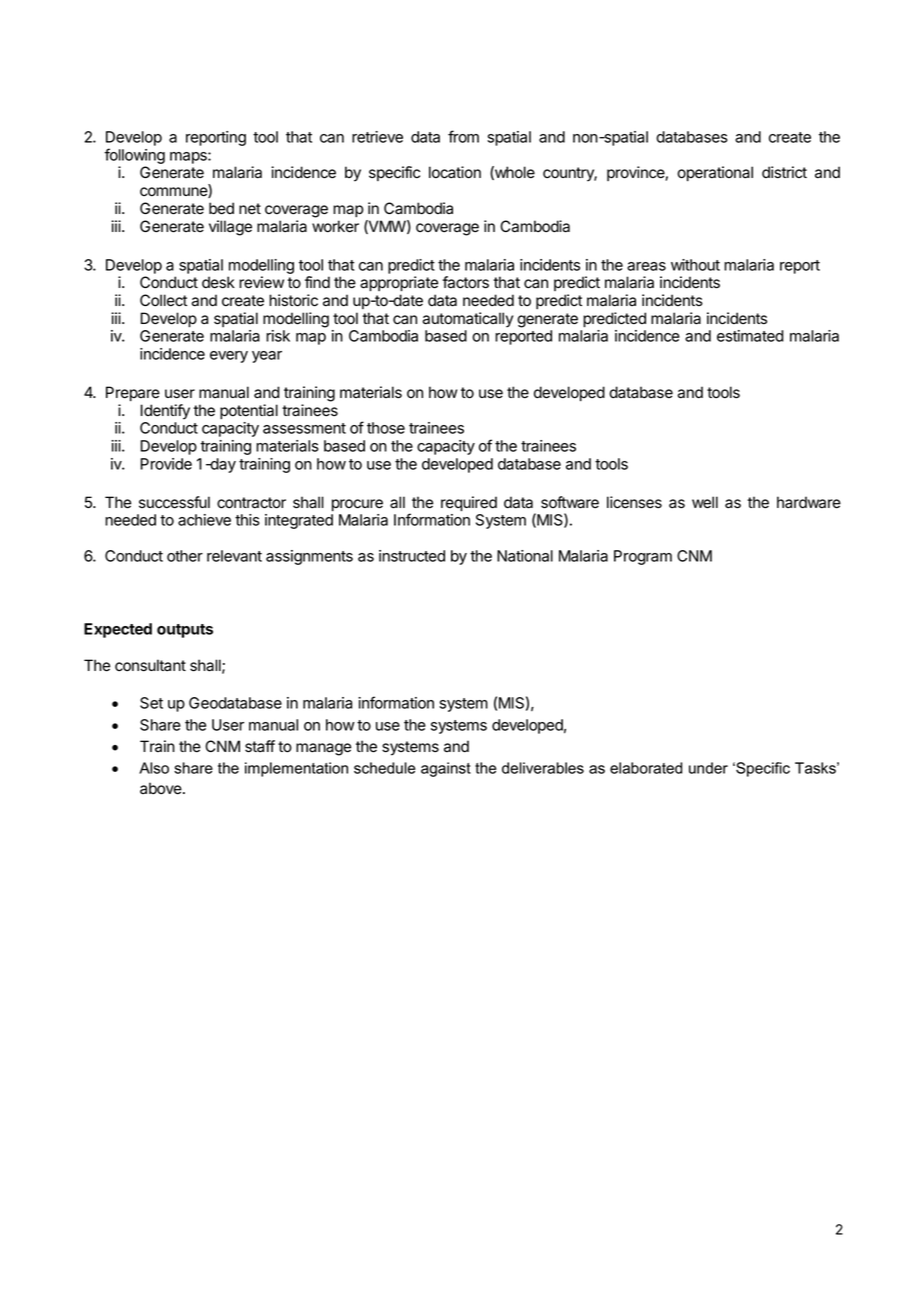  What do you see at coordinates (750, 336) in the screenshot?
I see `estimated` at bounding box center [750, 336].
